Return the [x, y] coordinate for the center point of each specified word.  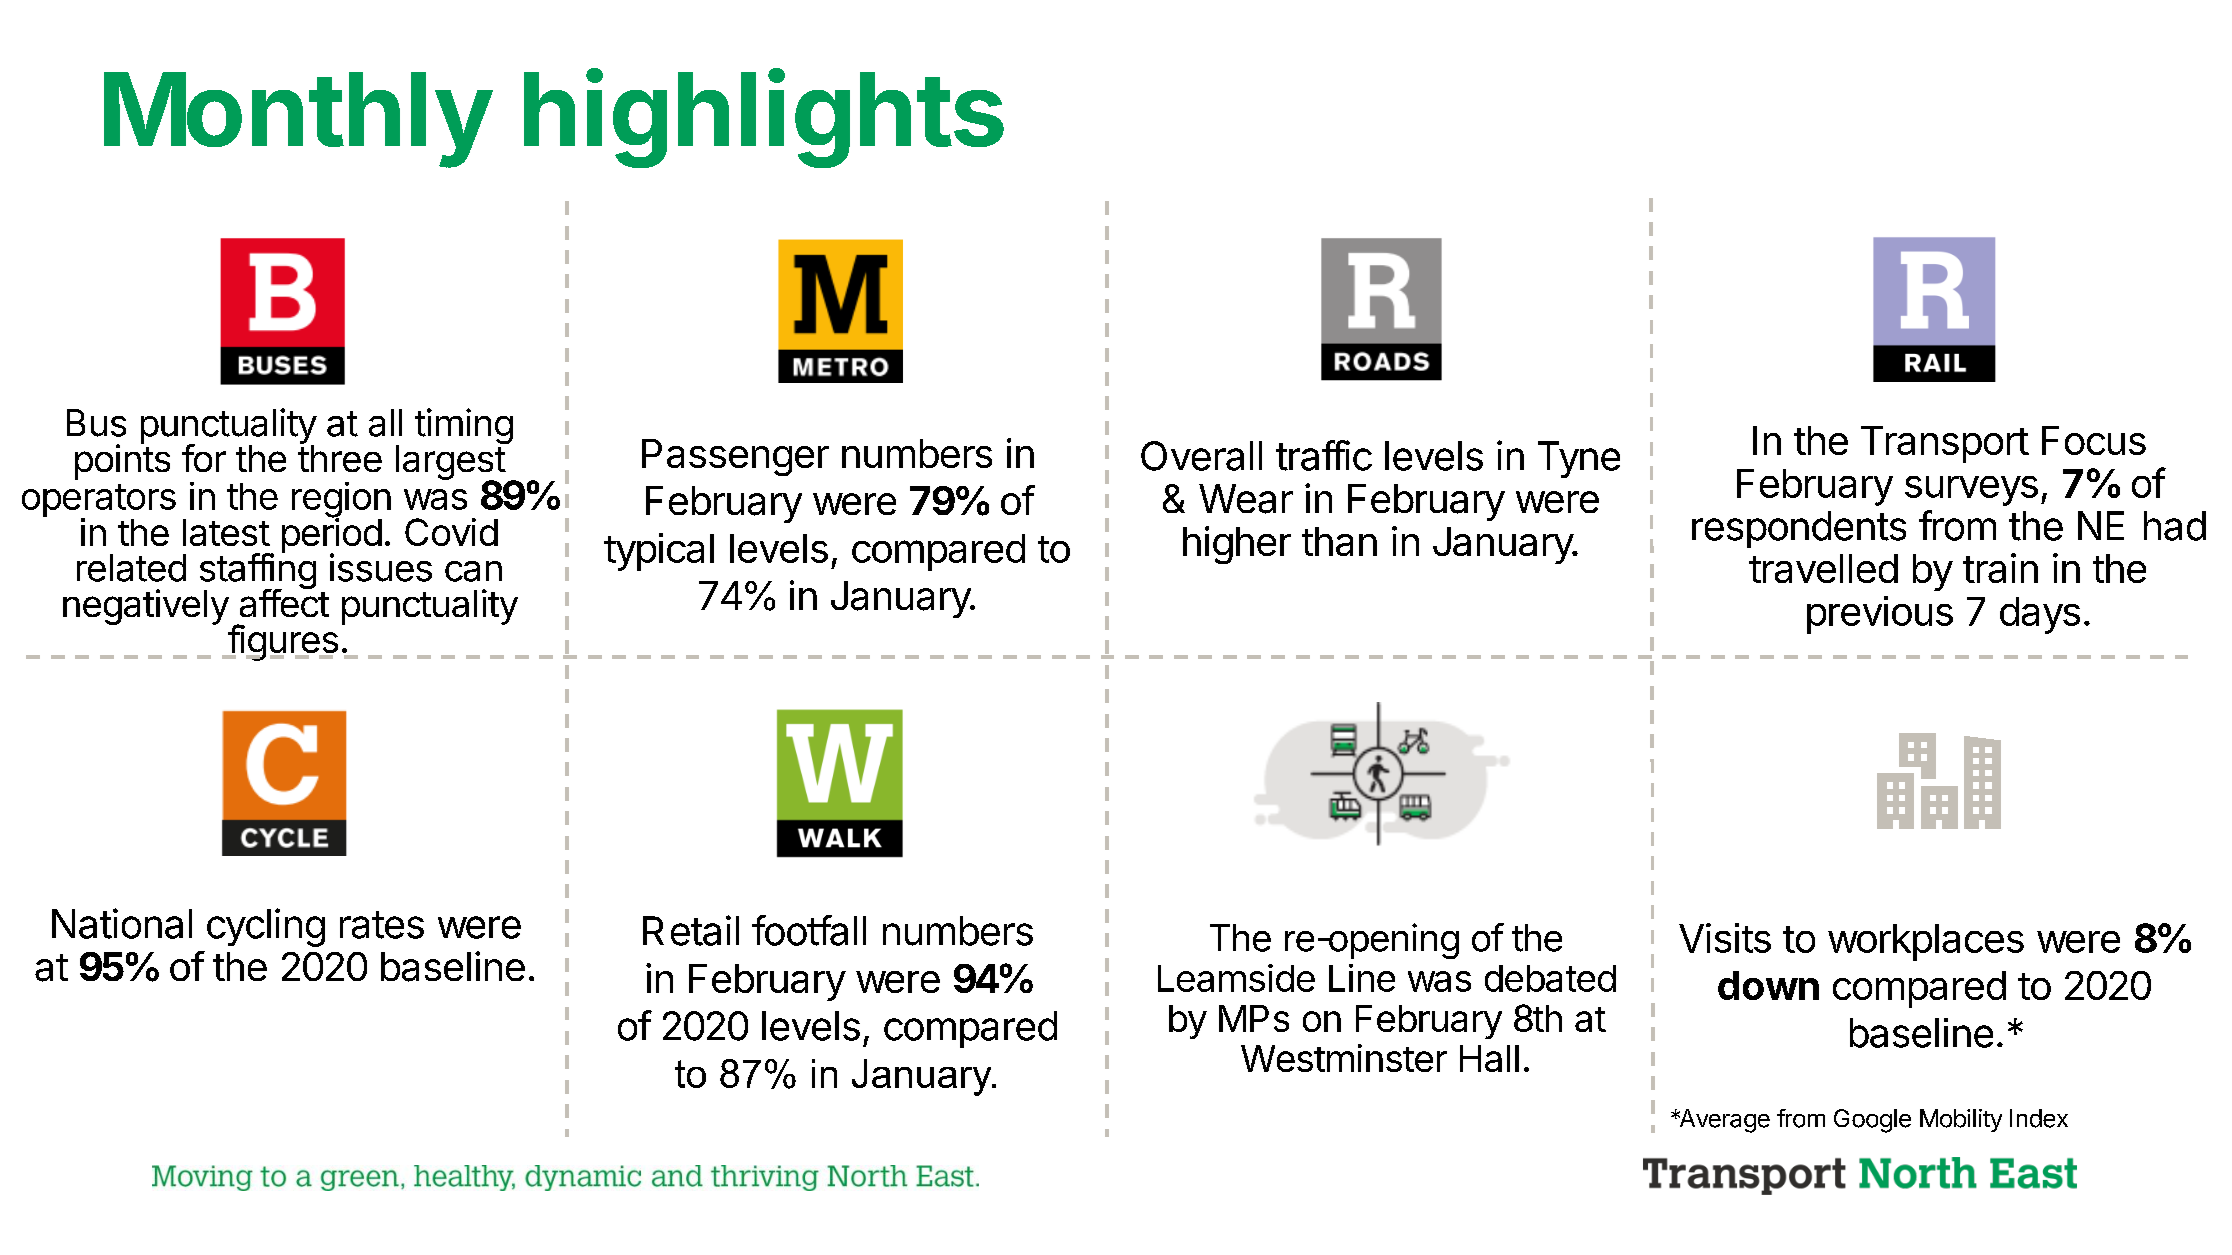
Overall [1201, 456]
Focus [2094, 440]
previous [1880, 615]
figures [282, 642]
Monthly [297, 120]
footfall [809, 930]
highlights [764, 119]
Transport [1945, 444]
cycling [266, 927]
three [340, 457]
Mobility [1961, 1120]
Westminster [1344, 1058]
